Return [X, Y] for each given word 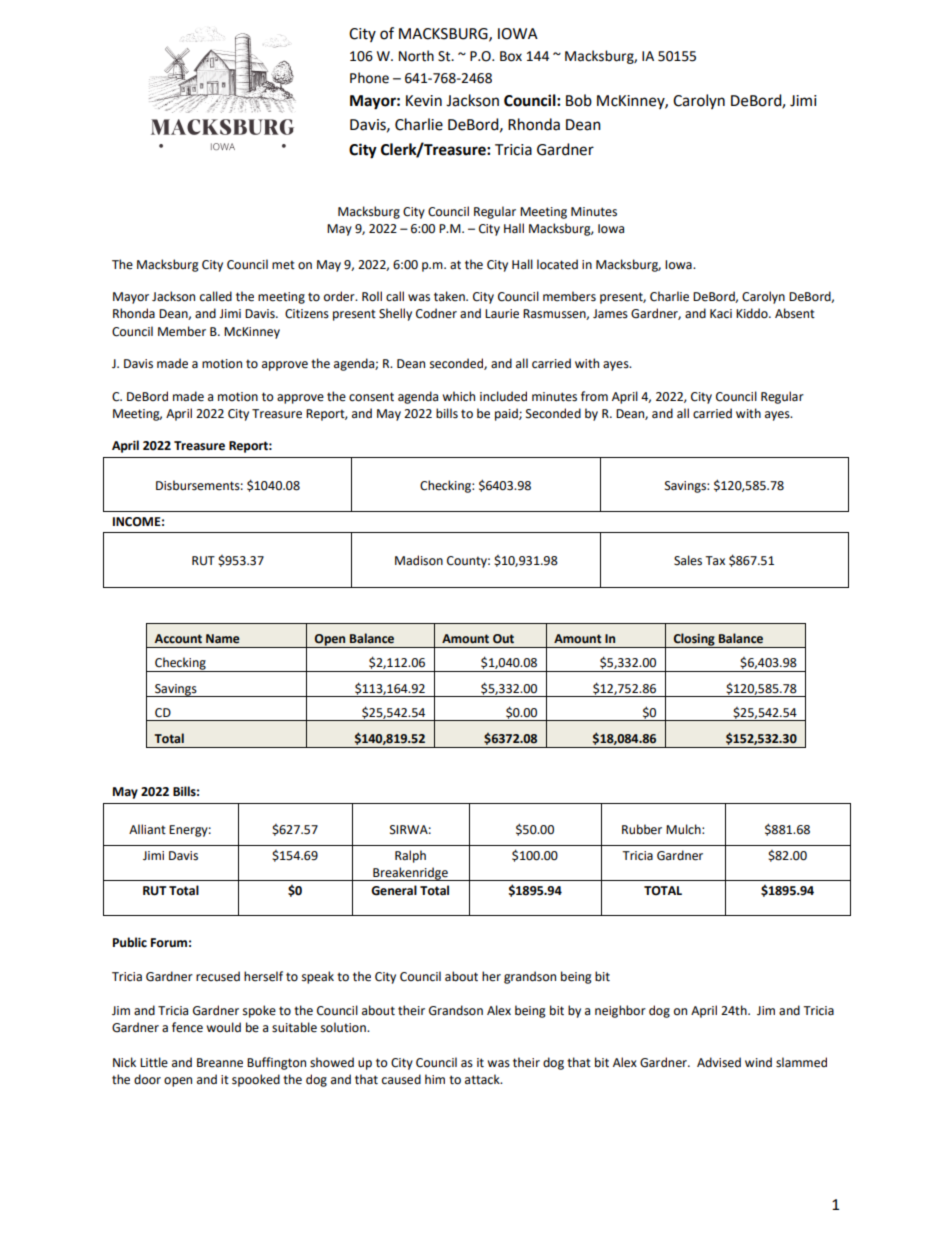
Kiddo [753, 313]
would [223, 1027]
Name [223, 639]
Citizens [307, 314]
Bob [579, 100]
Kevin [424, 101]
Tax [715, 560]
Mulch [684, 829]
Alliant [147, 829]
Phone [369, 78]
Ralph [410, 856]
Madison [419, 560]
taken [450, 296]
